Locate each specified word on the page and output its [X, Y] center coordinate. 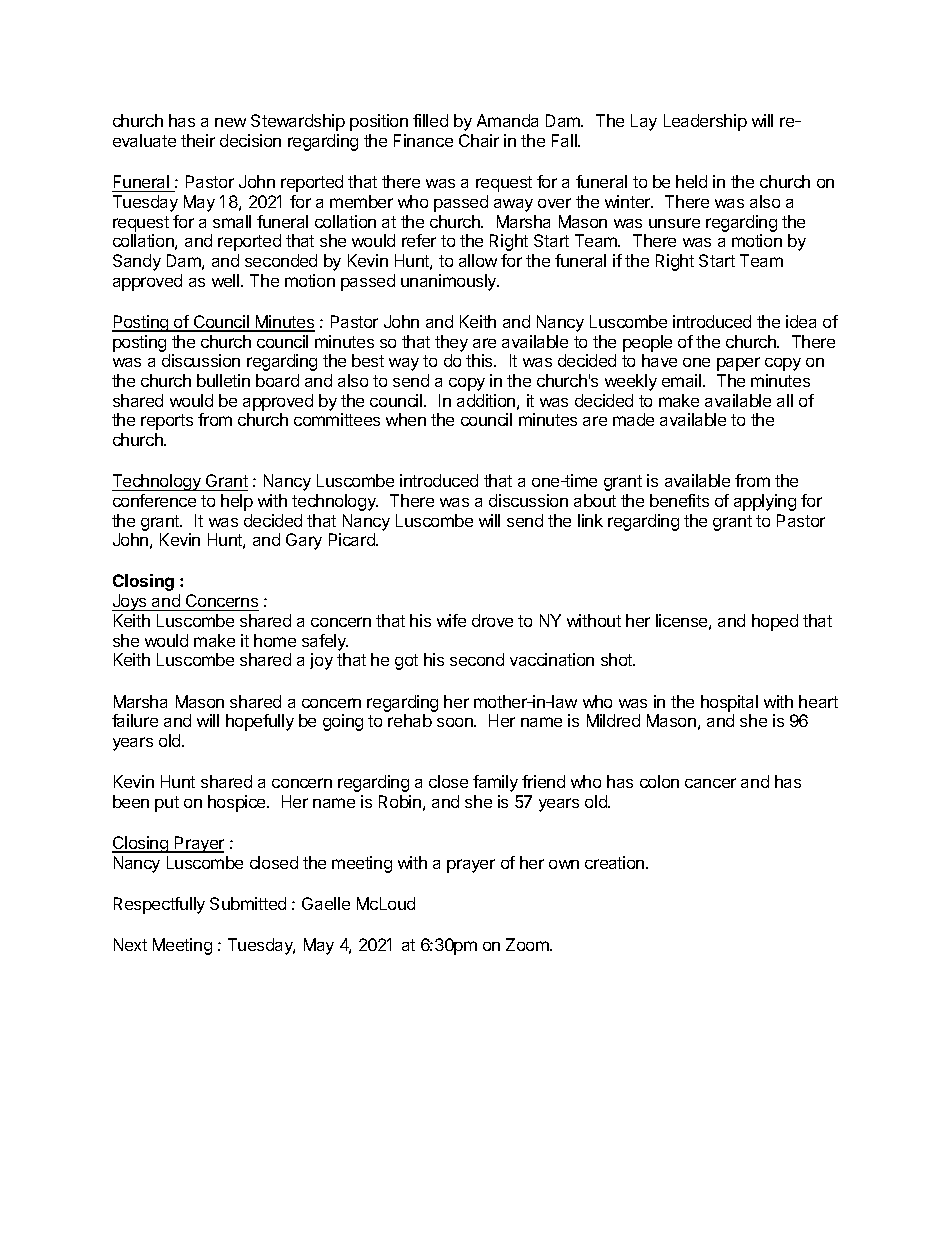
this [480, 360]
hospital [729, 703]
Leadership [705, 122]
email [683, 380]
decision [250, 140]
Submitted [248, 903]
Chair [479, 140]
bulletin [223, 380]
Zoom [528, 944]
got [406, 662]
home [275, 640]
